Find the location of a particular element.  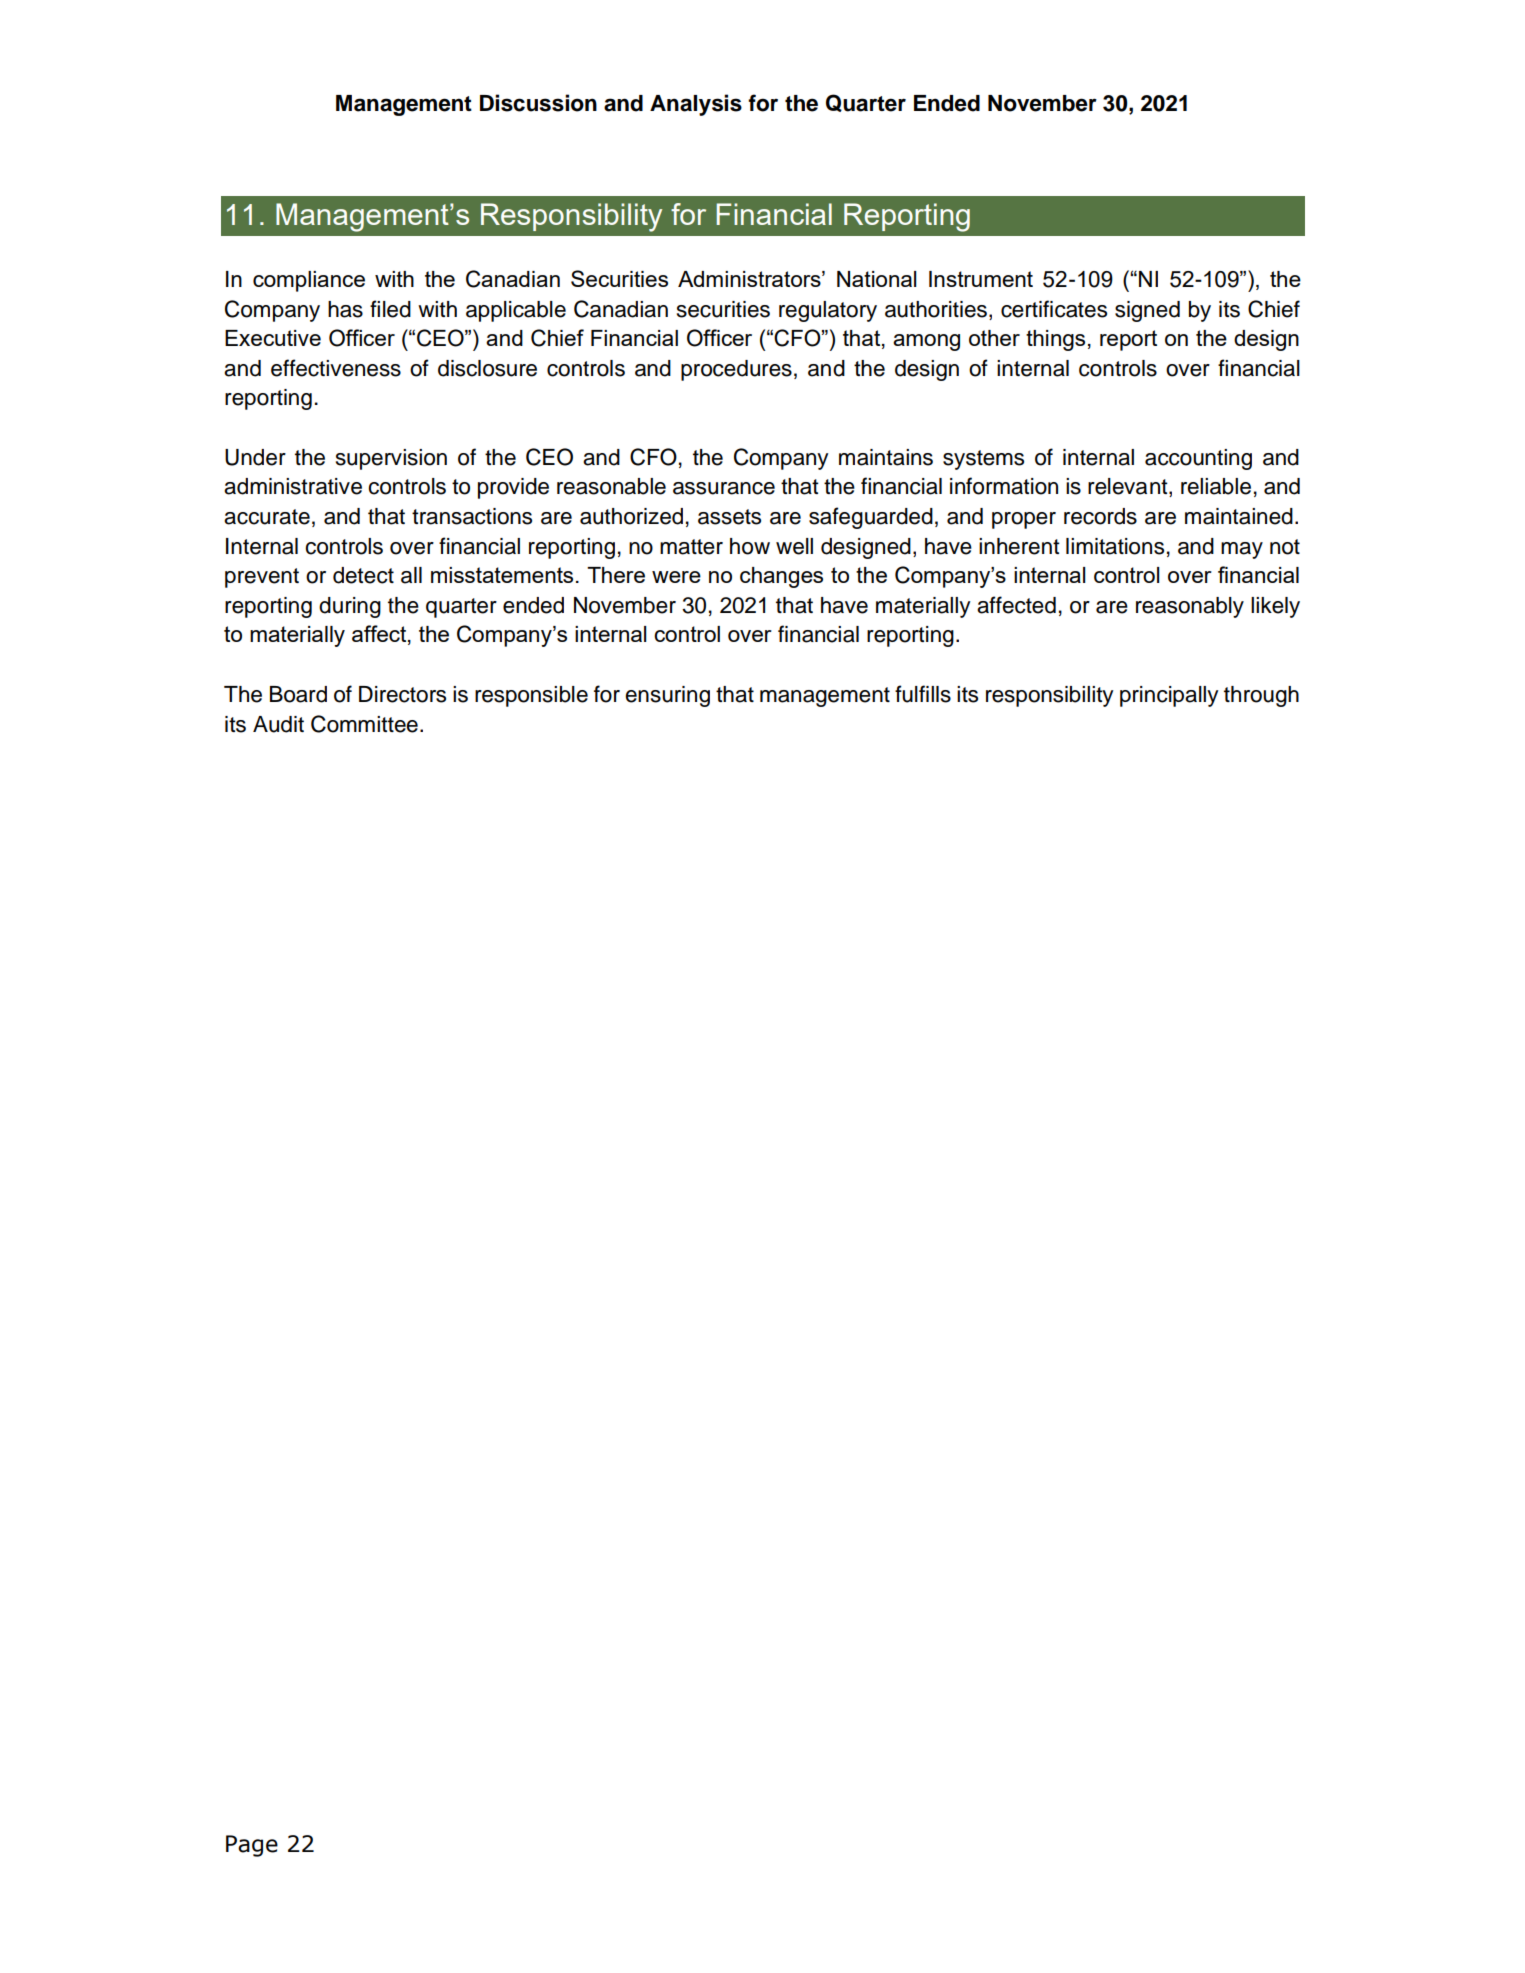

compliance is located at coordinates (309, 281).
